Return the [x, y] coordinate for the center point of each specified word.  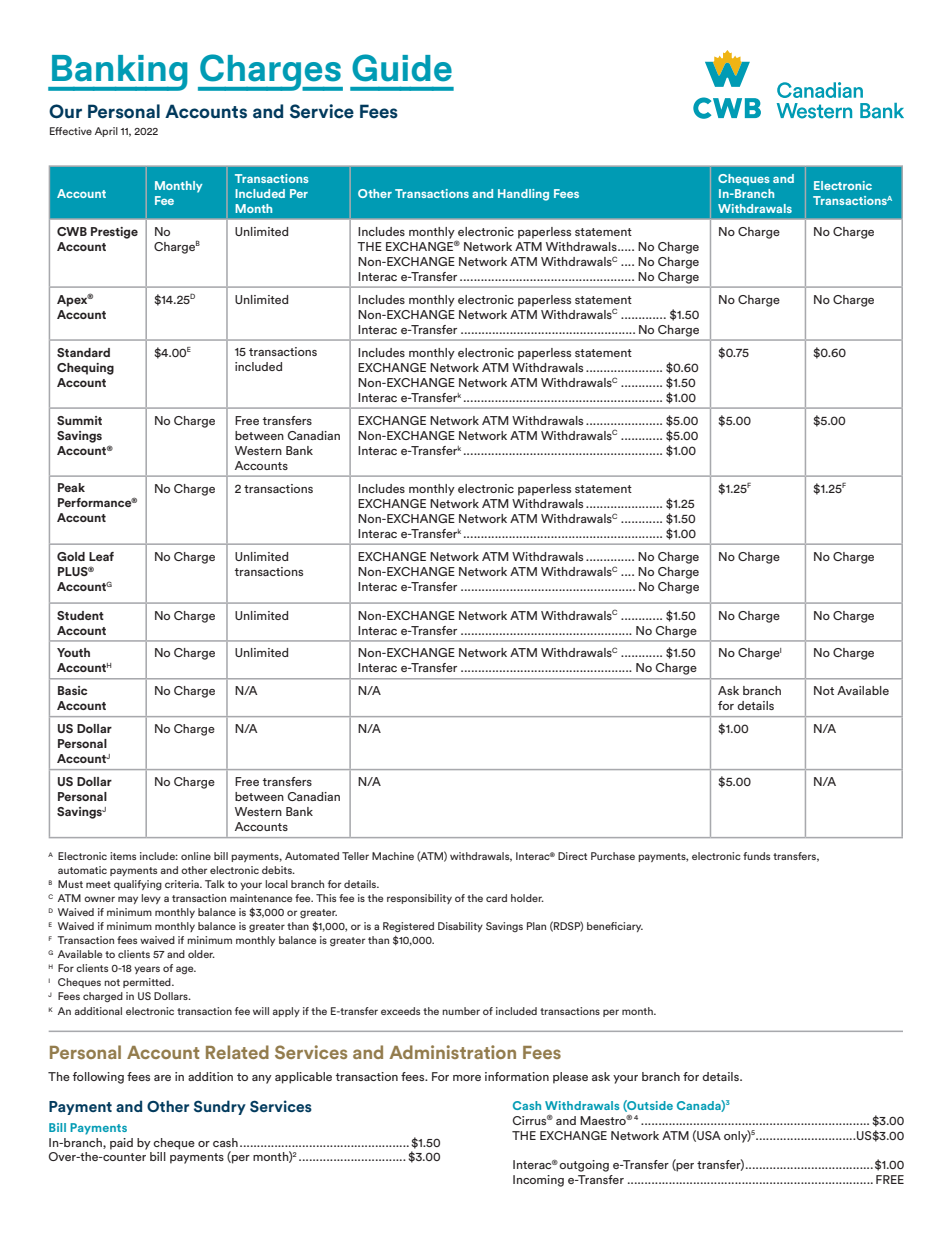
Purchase [613, 856]
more [467, 1078]
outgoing [584, 1166]
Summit [79, 420]
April [106, 132]
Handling [523, 195]
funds [756, 856]
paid [121, 1144]
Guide [402, 72]
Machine [393, 856]
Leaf [101, 556]
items [123, 856]
